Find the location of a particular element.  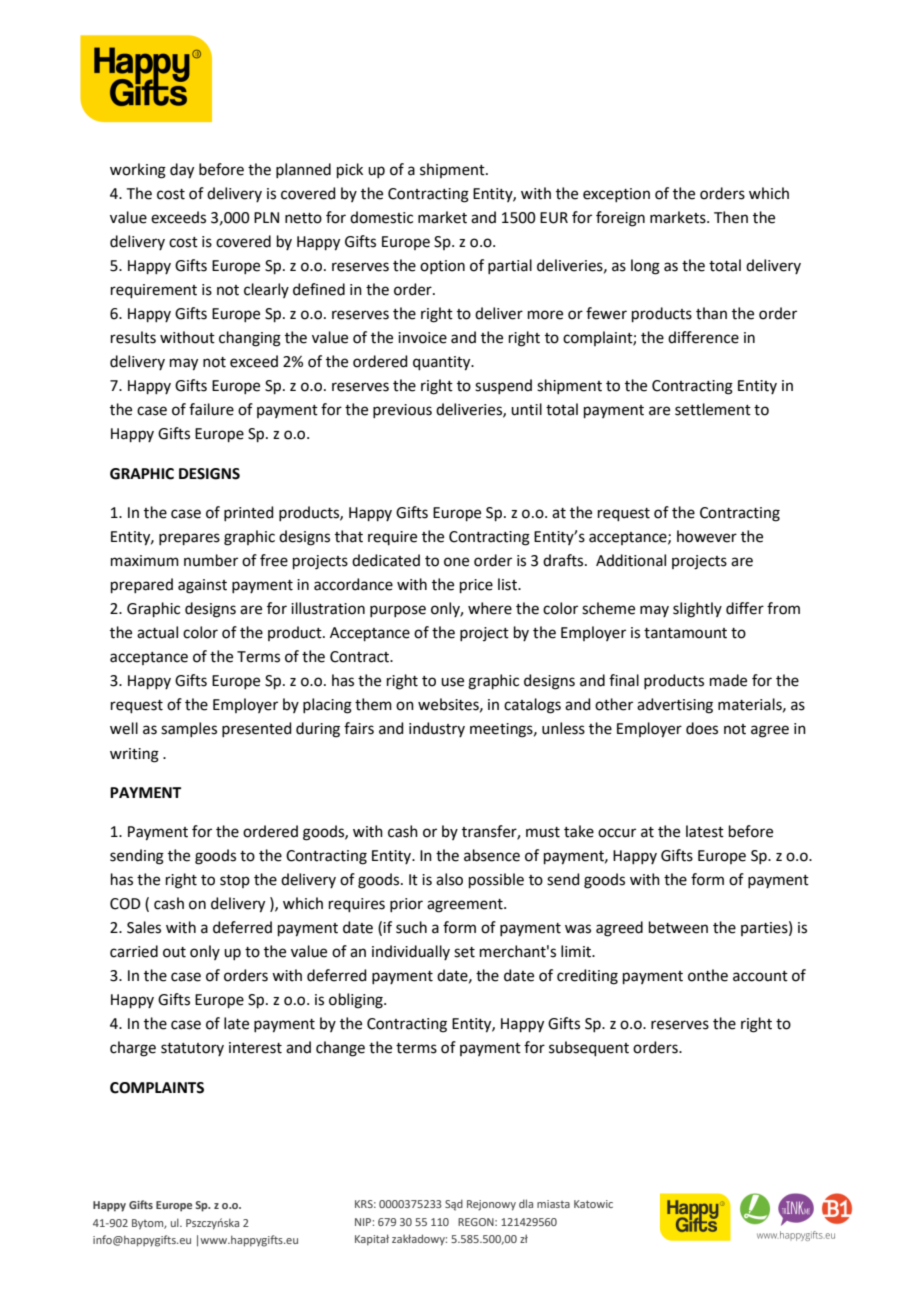

Sales is located at coordinates (144, 927).
